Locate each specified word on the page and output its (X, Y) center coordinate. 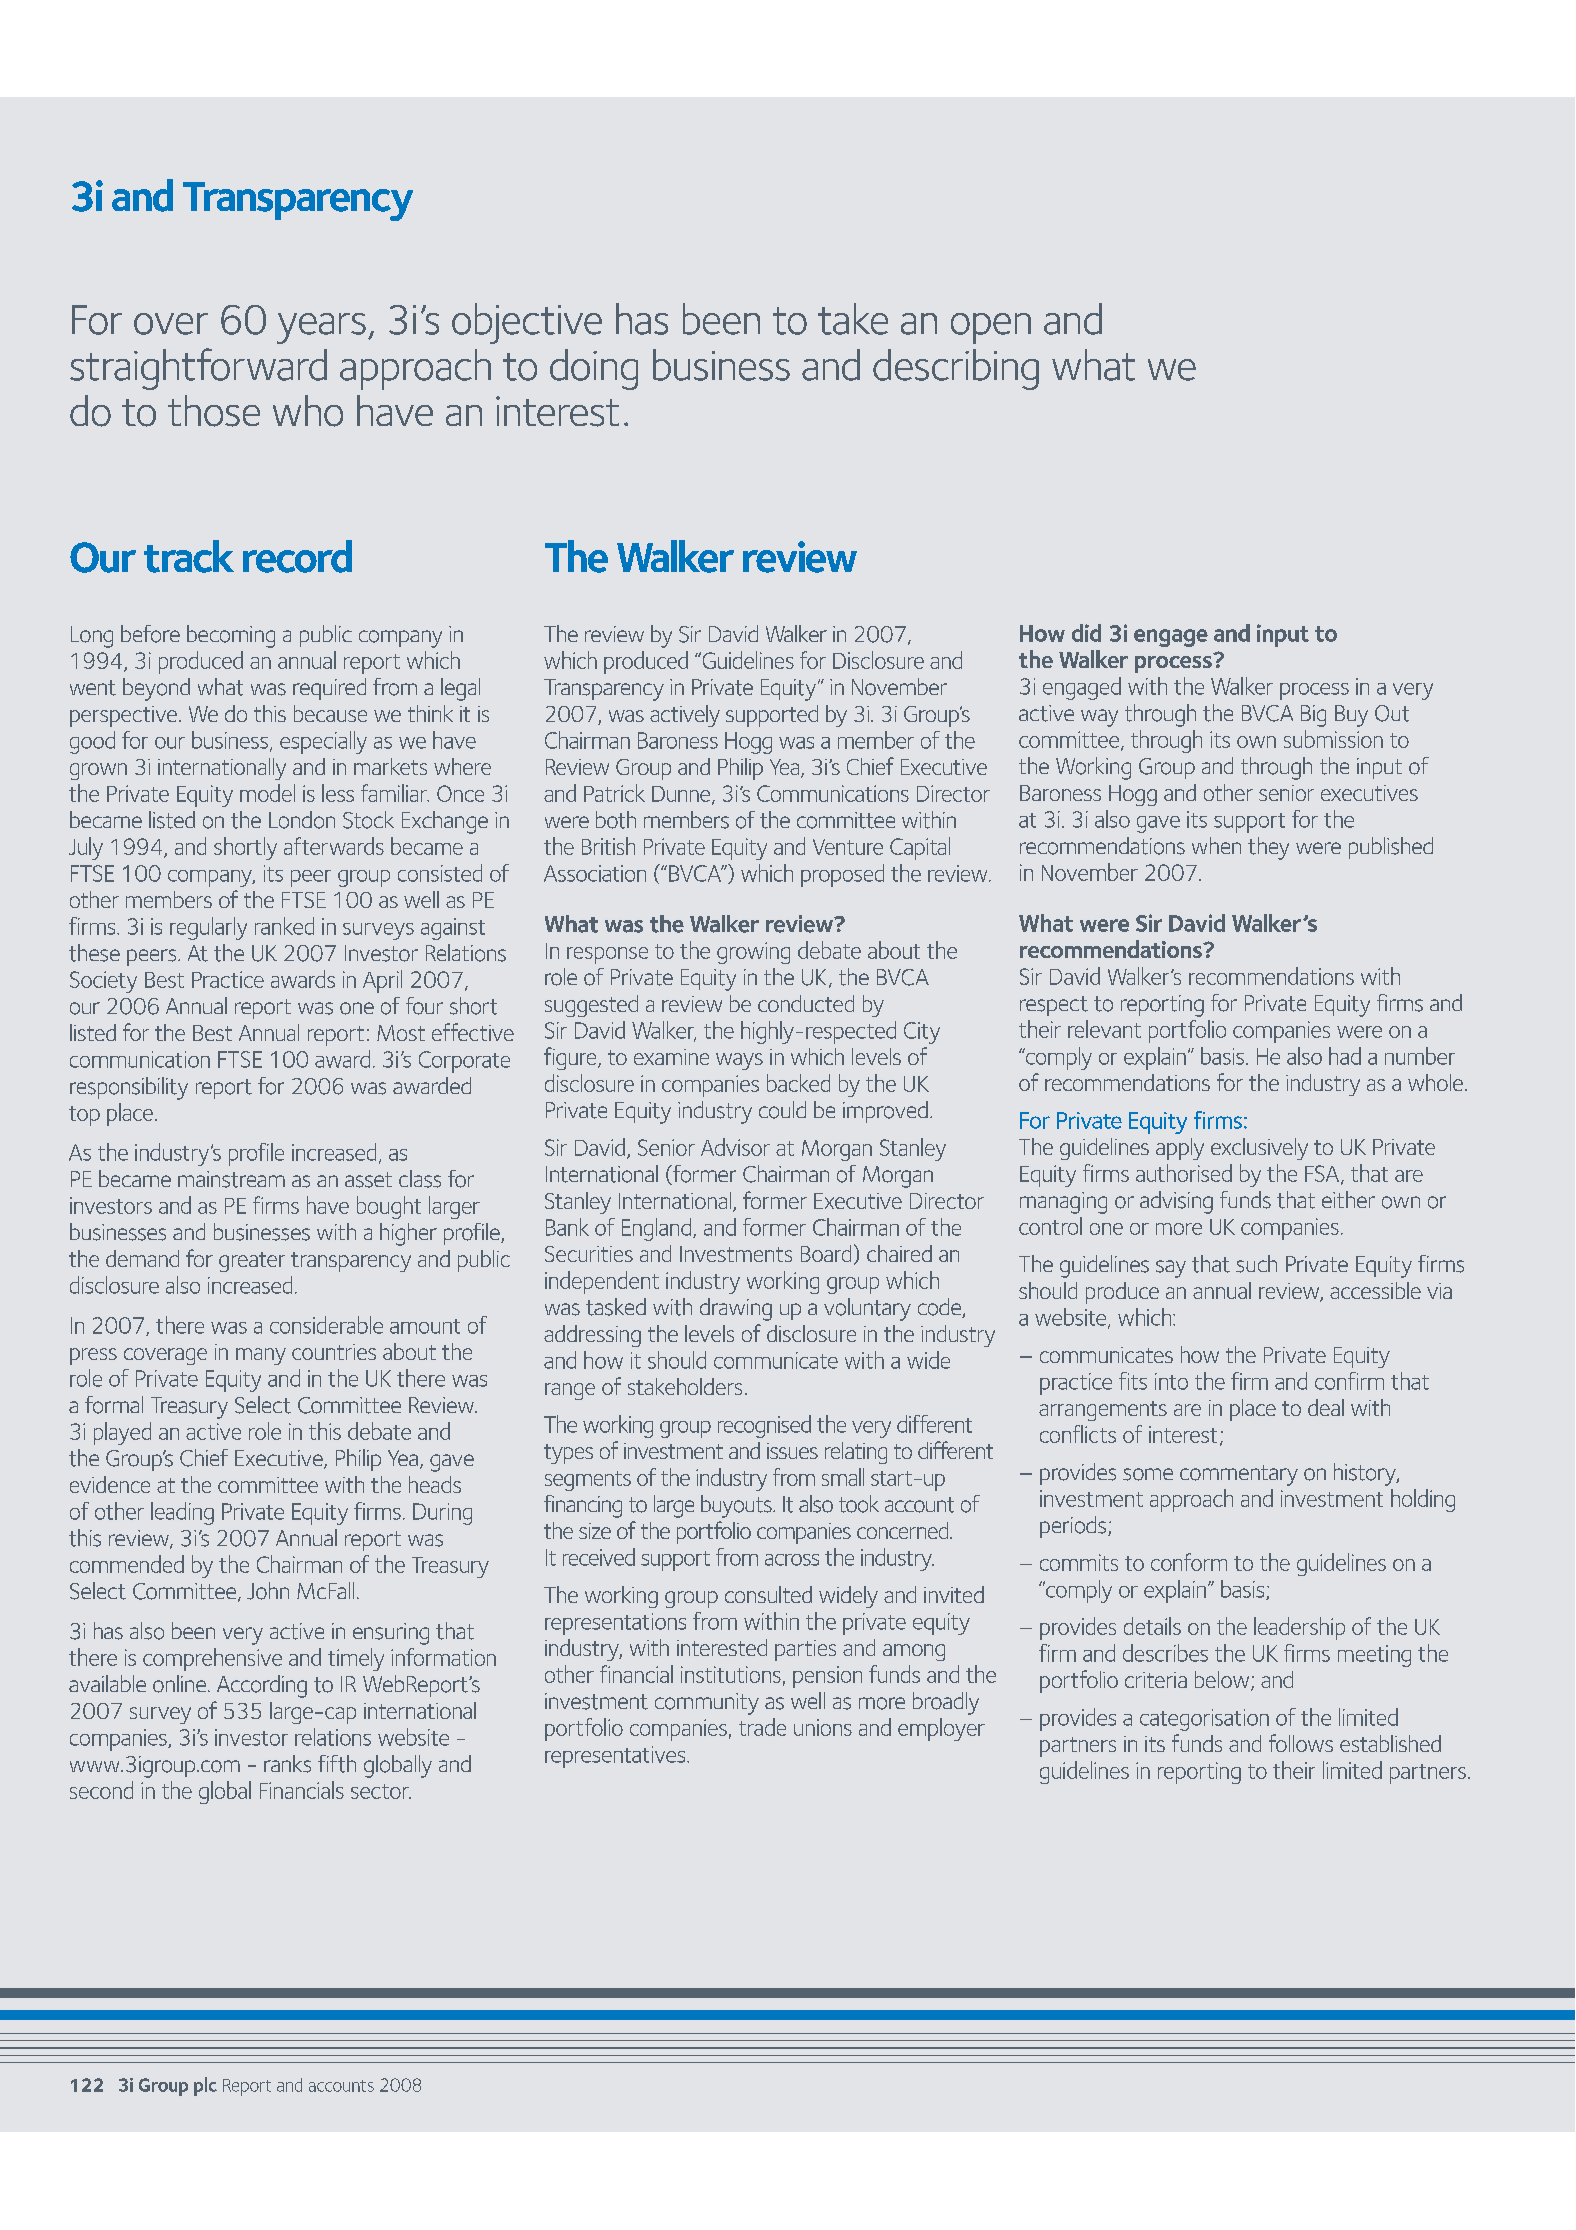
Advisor (735, 1147)
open (991, 328)
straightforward (198, 369)
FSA (1323, 1174)
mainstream (231, 1179)
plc (205, 2086)
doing (594, 369)
